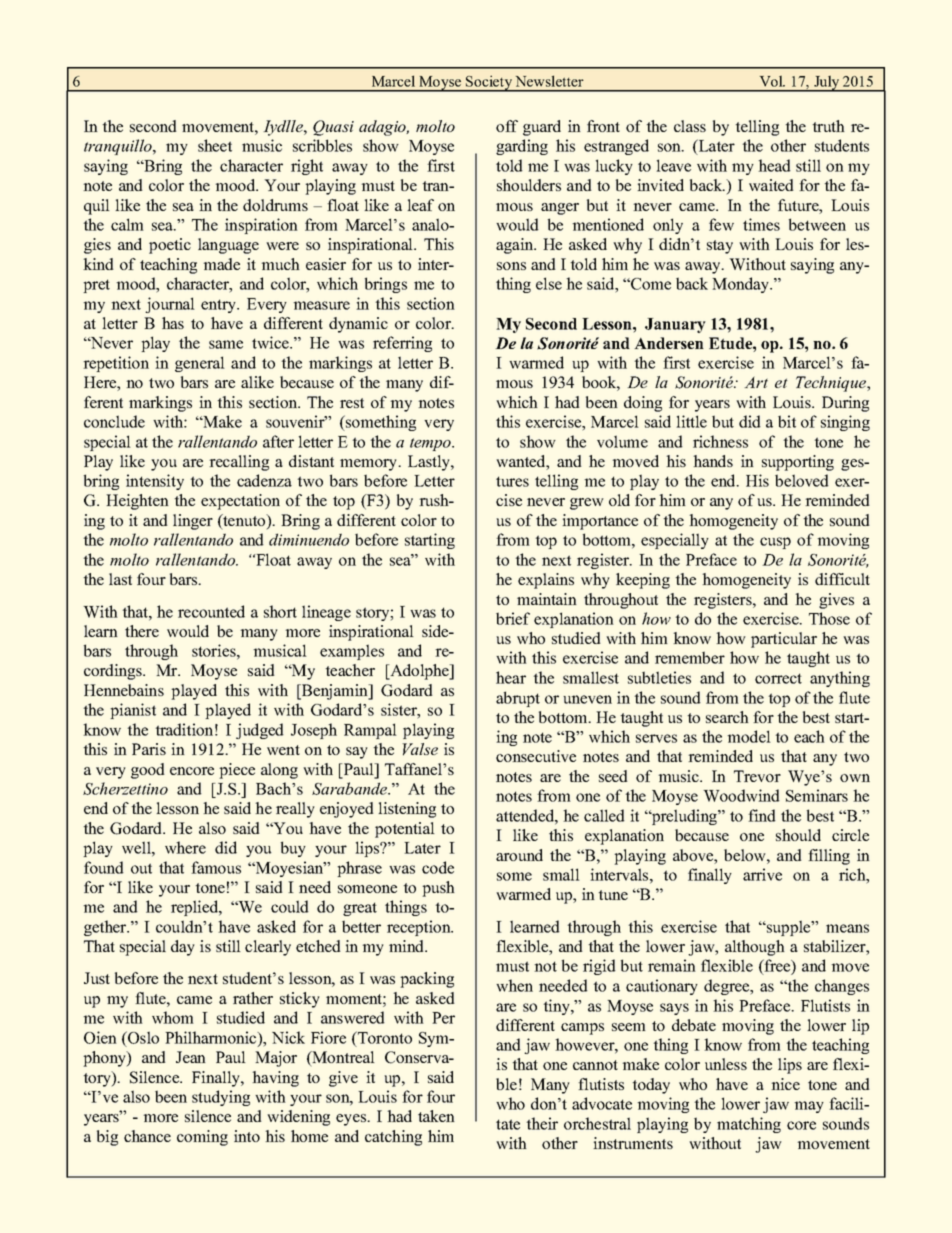 The height and width of the screenshot is (1233, 952). I want to click on cusp, so click(775, 543).
